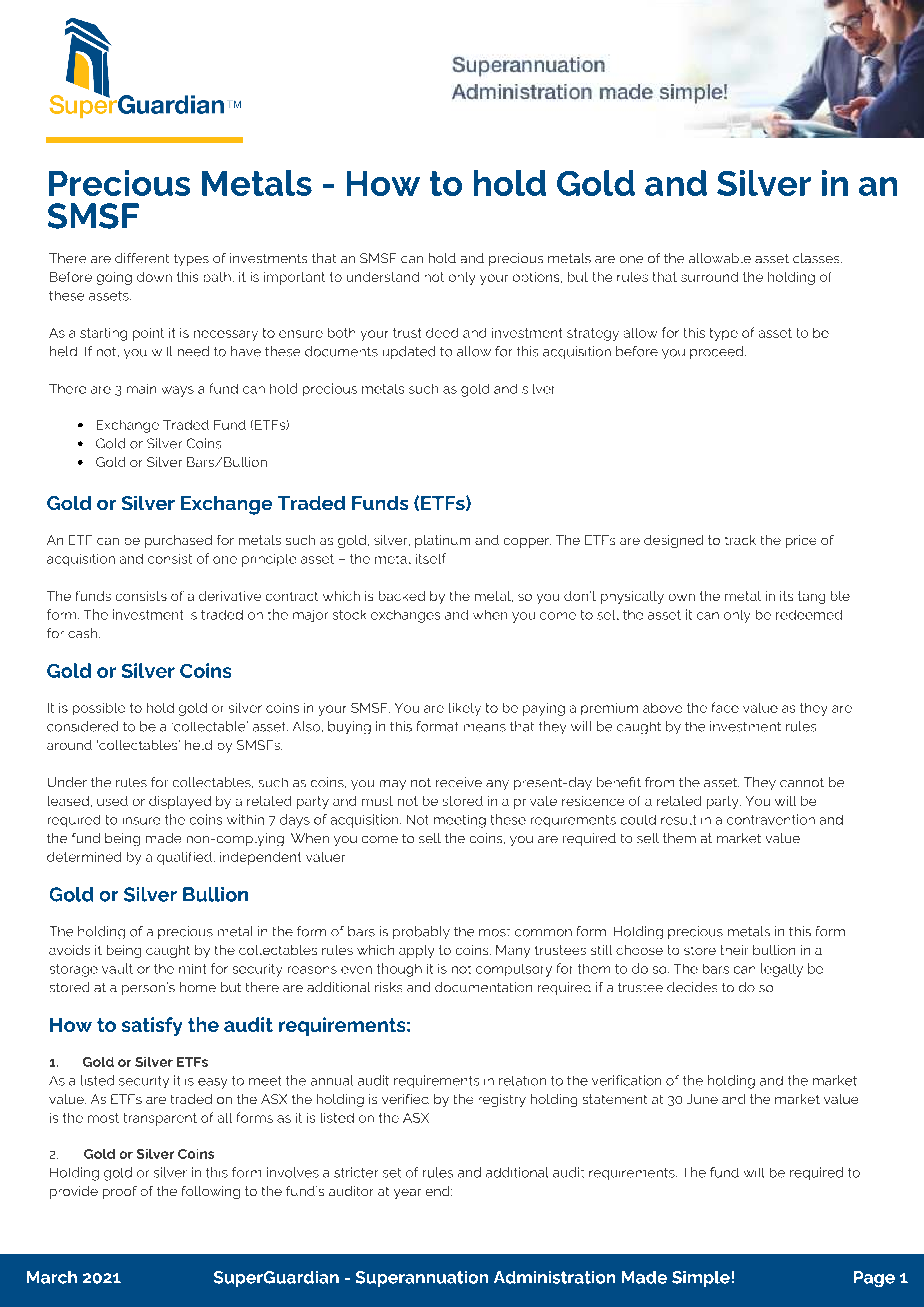  I want to click on displayed, so click(180, 802).
